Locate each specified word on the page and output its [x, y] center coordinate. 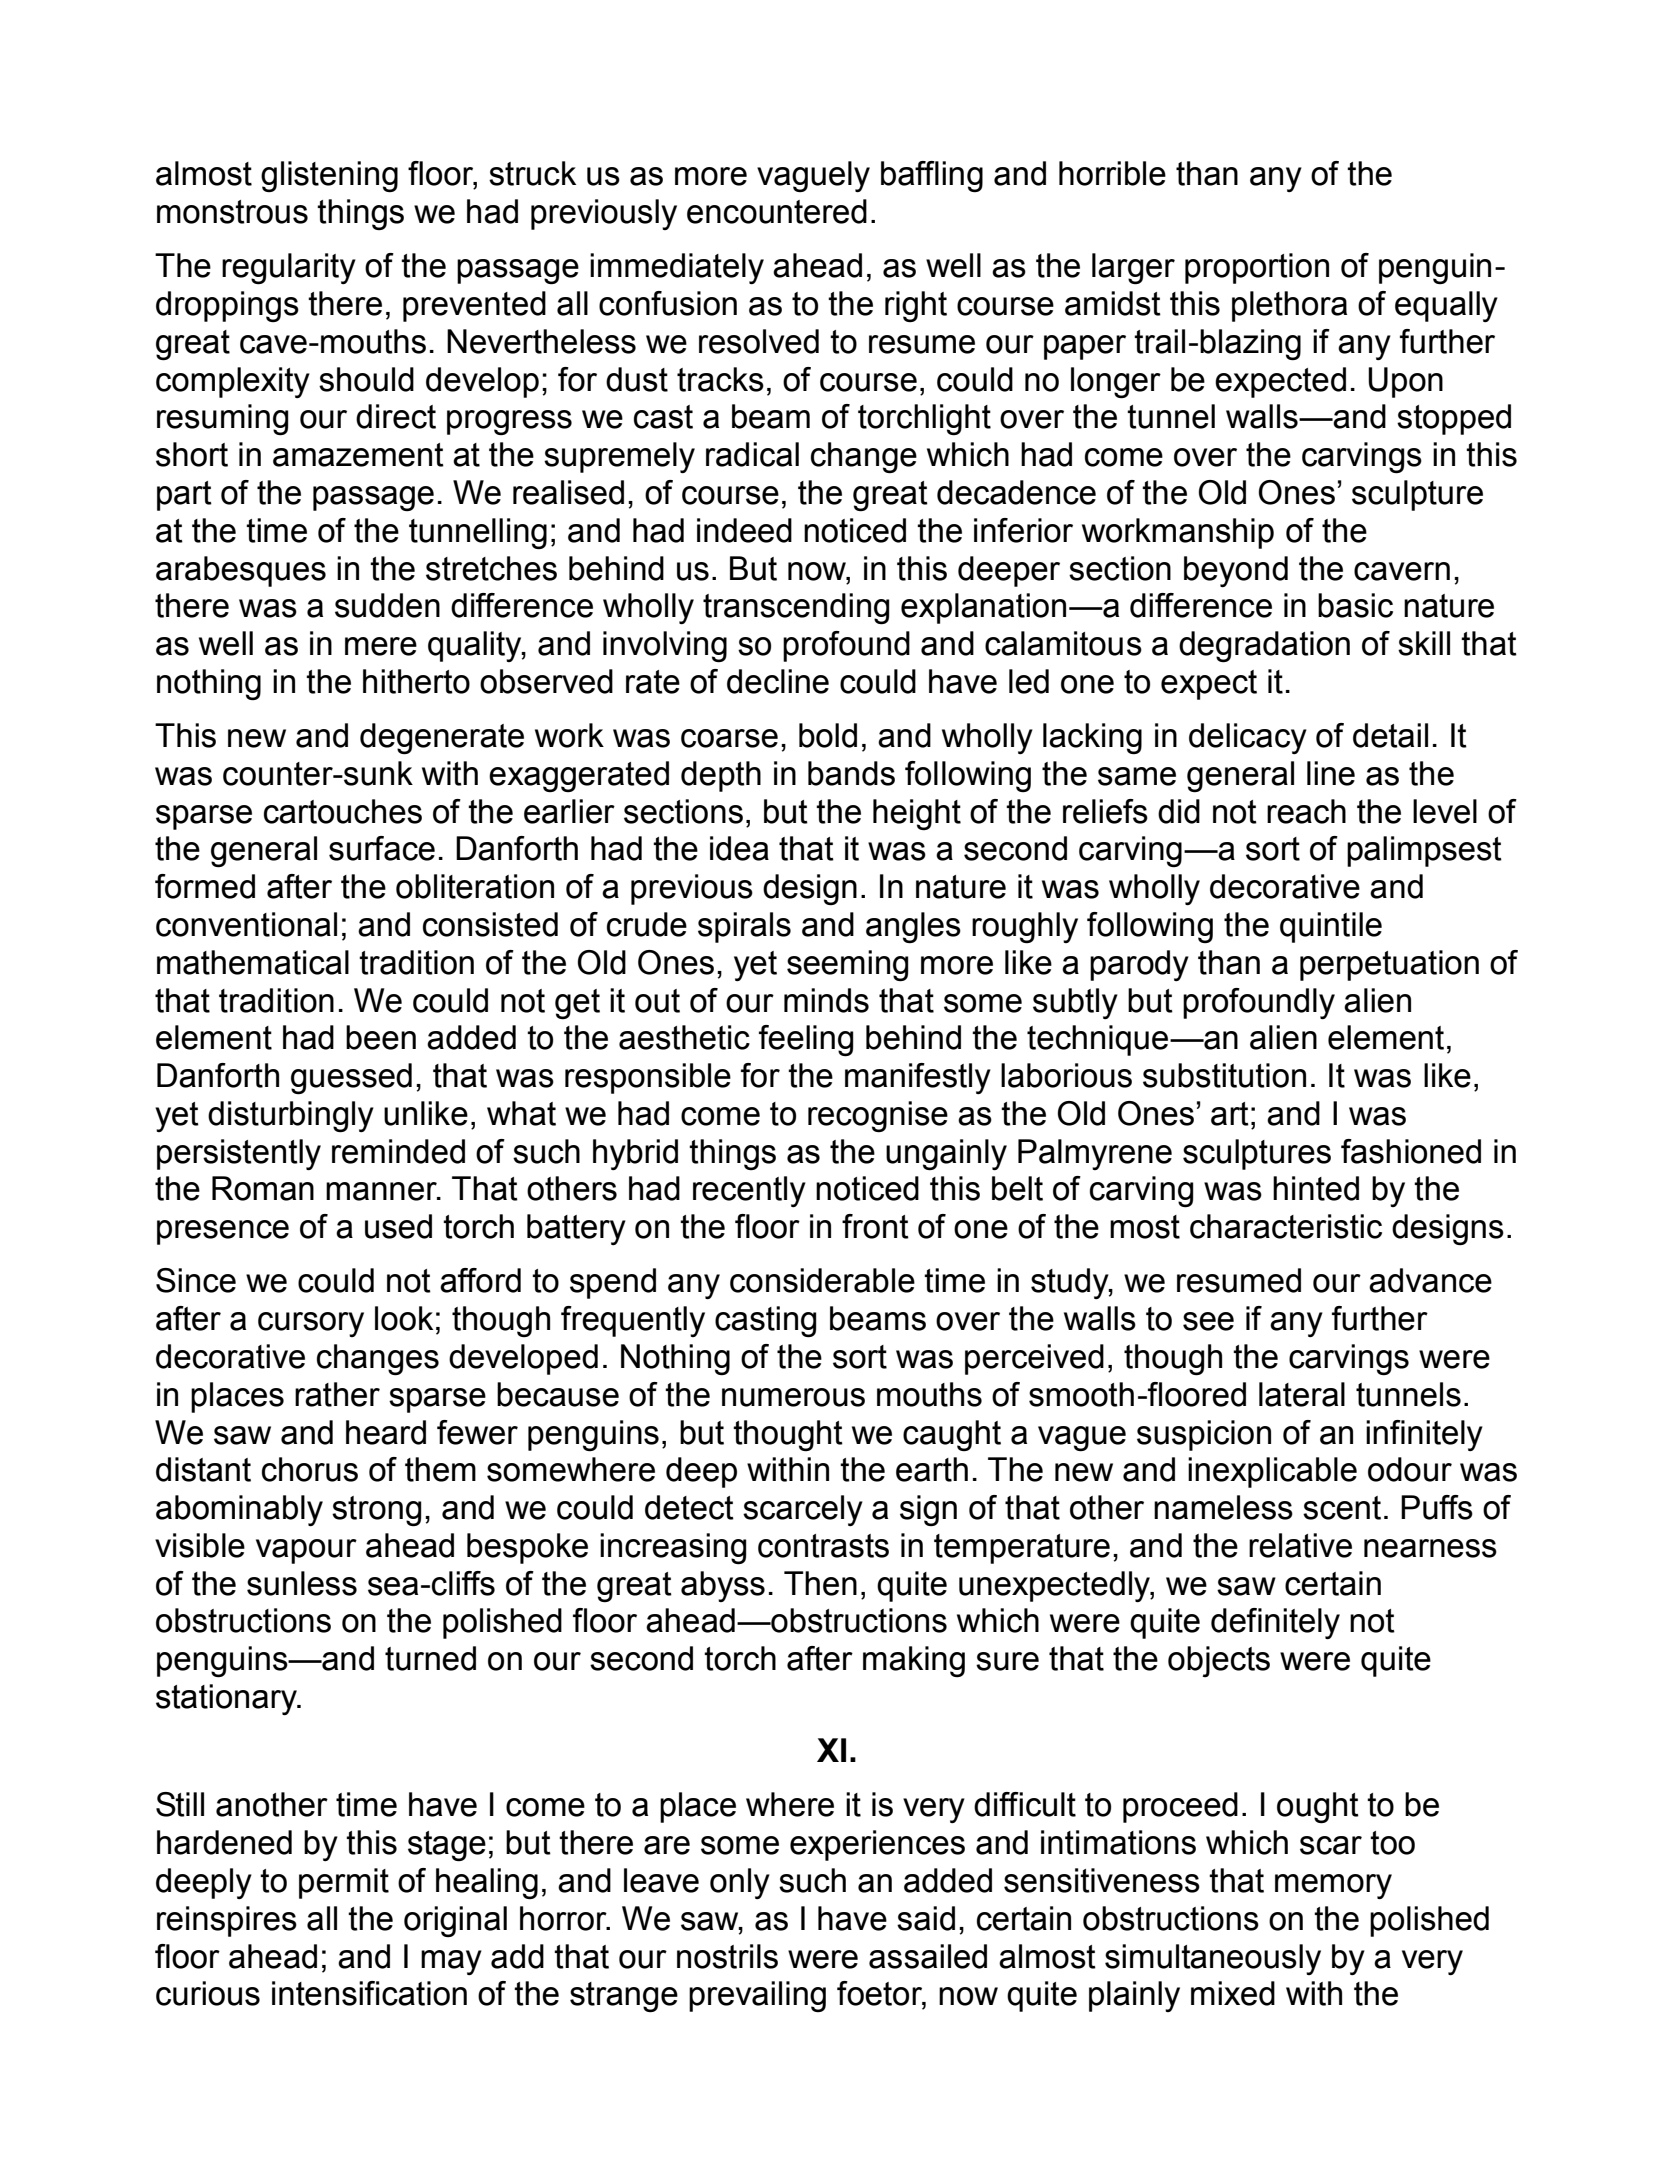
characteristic [1286, 1226]
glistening [329, 177]
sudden [387, 605]
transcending [796, 609]
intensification [369, 1993]
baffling [932, 177]
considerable [822, 1280]
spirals [744, 927]
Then [820, 1583]
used [398, 1226]
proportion [1257, 268]
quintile [1331, 927]
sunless [302, 1583]
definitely [1275, 1623]
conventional [246, 924]
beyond [1236, 571]
